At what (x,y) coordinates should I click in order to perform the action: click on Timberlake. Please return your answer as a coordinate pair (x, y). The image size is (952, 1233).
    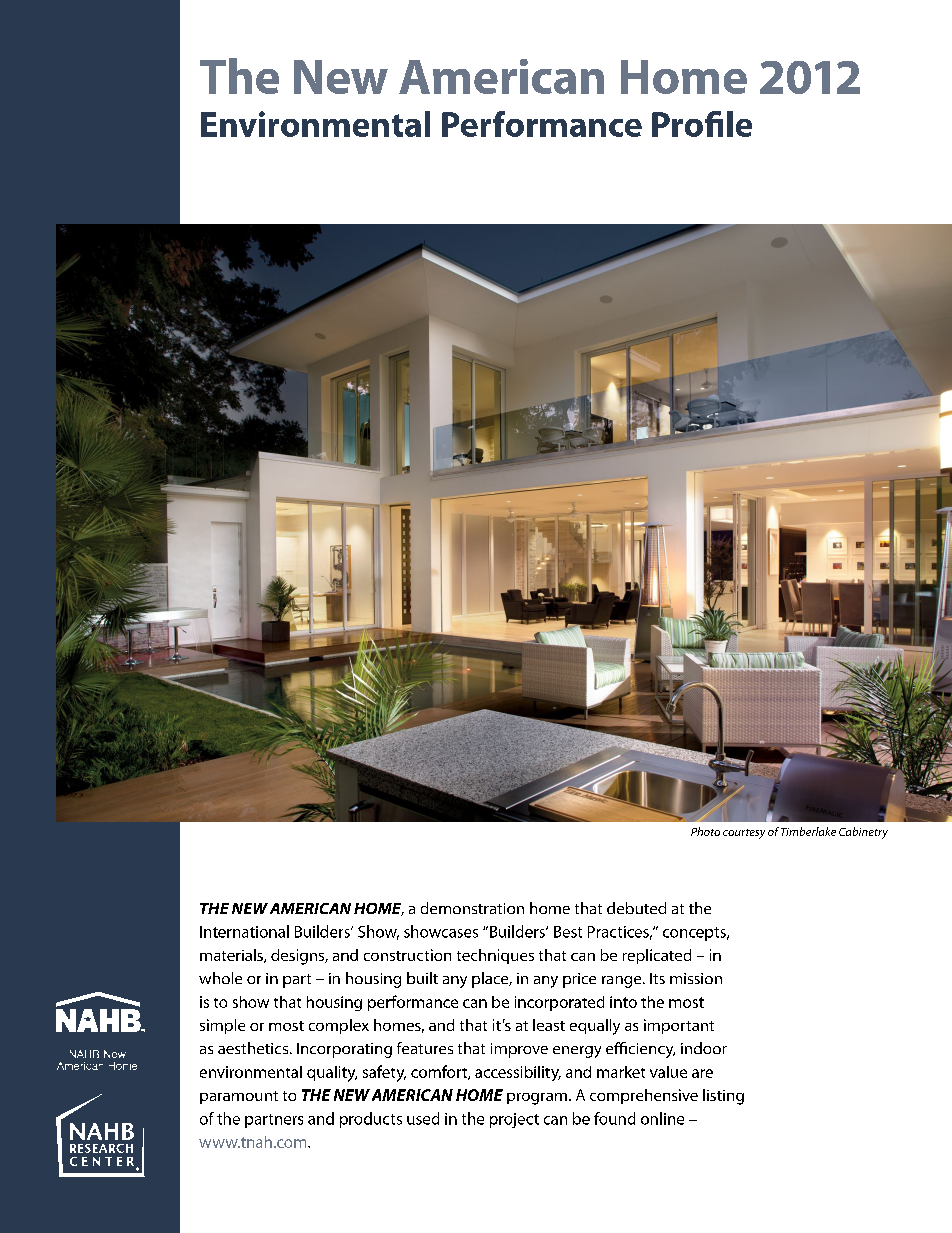
    Looking at the image, I should click on (808, 831).
